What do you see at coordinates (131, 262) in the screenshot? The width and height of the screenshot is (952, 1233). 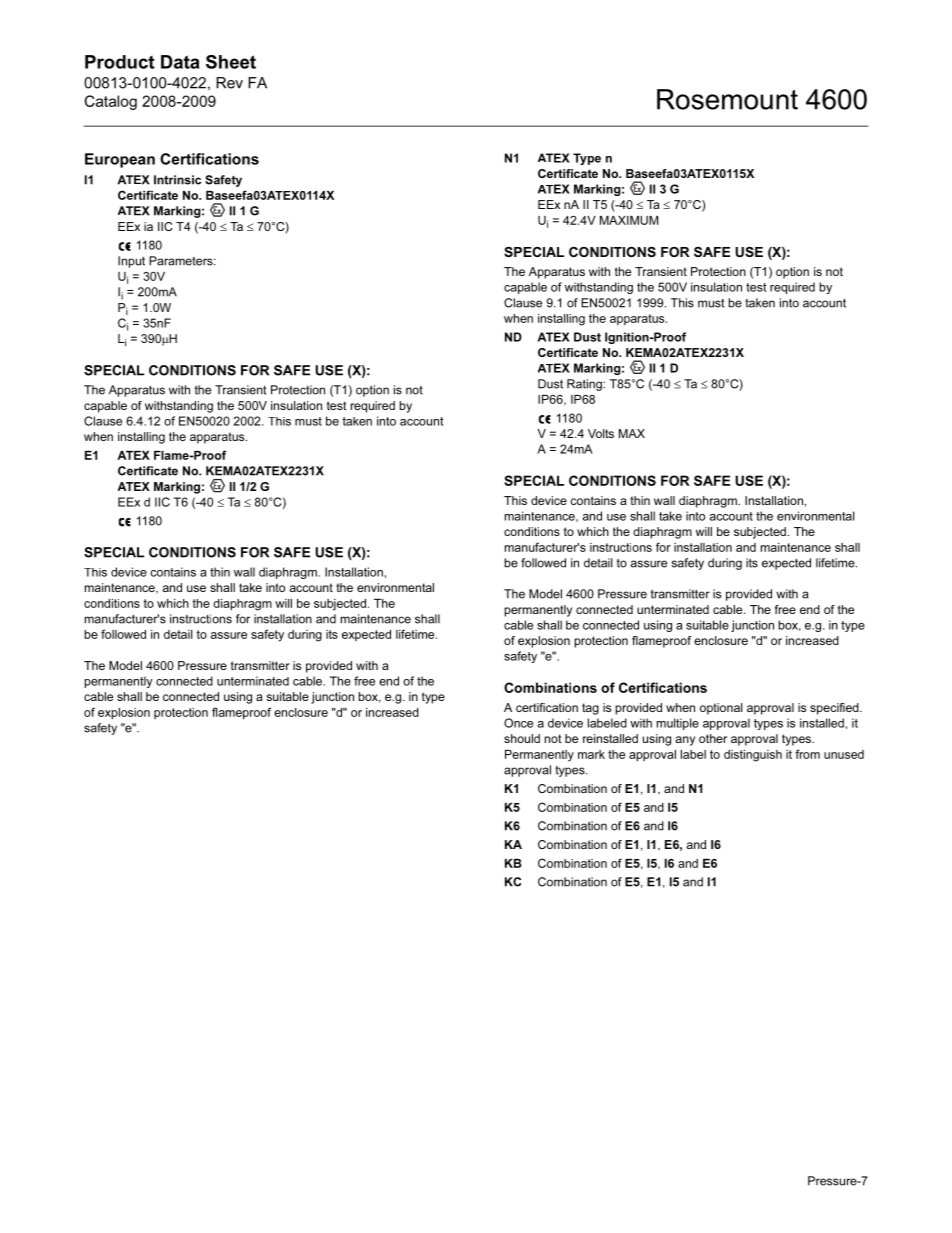 I see `Input` at bounding box center [131, 262].
